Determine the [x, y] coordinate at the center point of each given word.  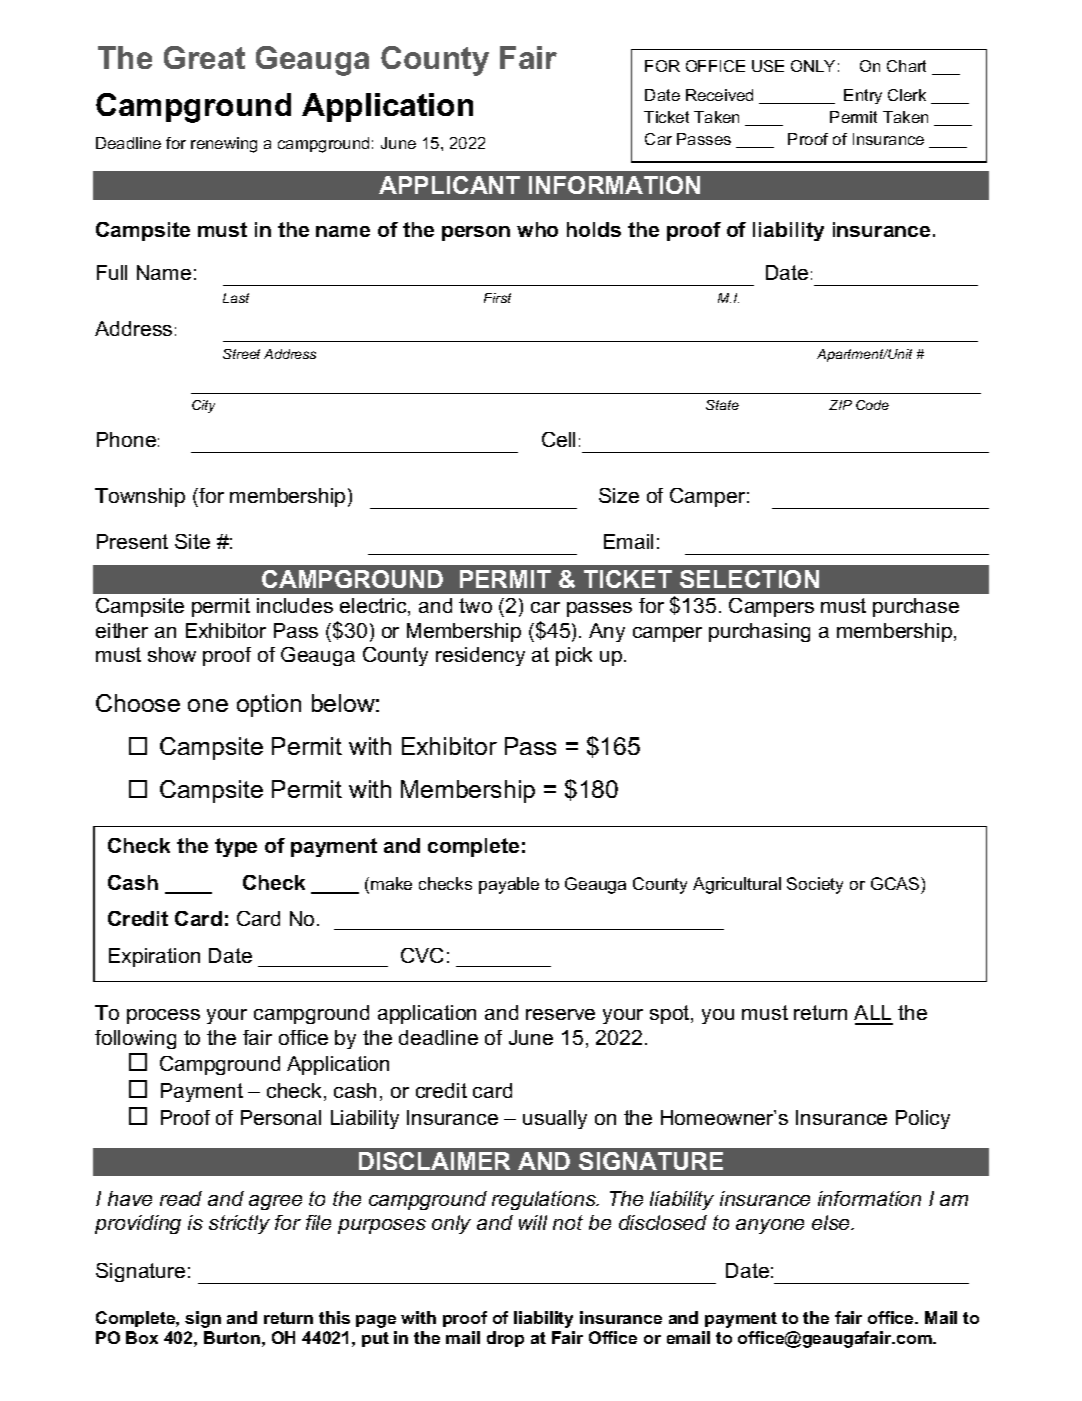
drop [505, 1339]
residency [480, 656]
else [832, 1222]
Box [142, 1337]
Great [204, 57]
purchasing [759, 632]
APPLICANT [449, 185]
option [269, 705]
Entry [863, 96]
